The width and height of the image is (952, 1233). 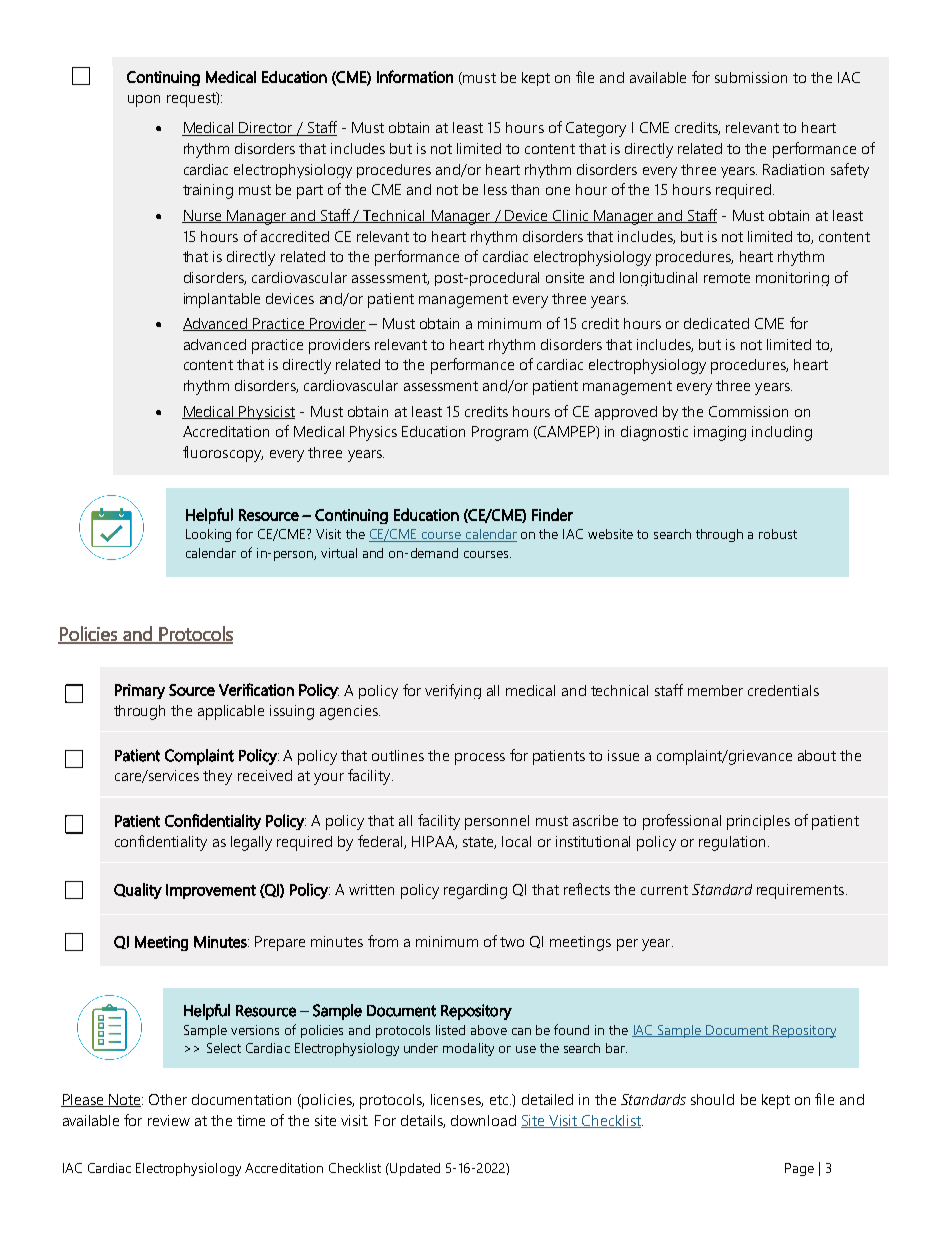 What do you see at coordinates (758, 822) in the image?
I see `principles` at bounding box center [758, 822].
